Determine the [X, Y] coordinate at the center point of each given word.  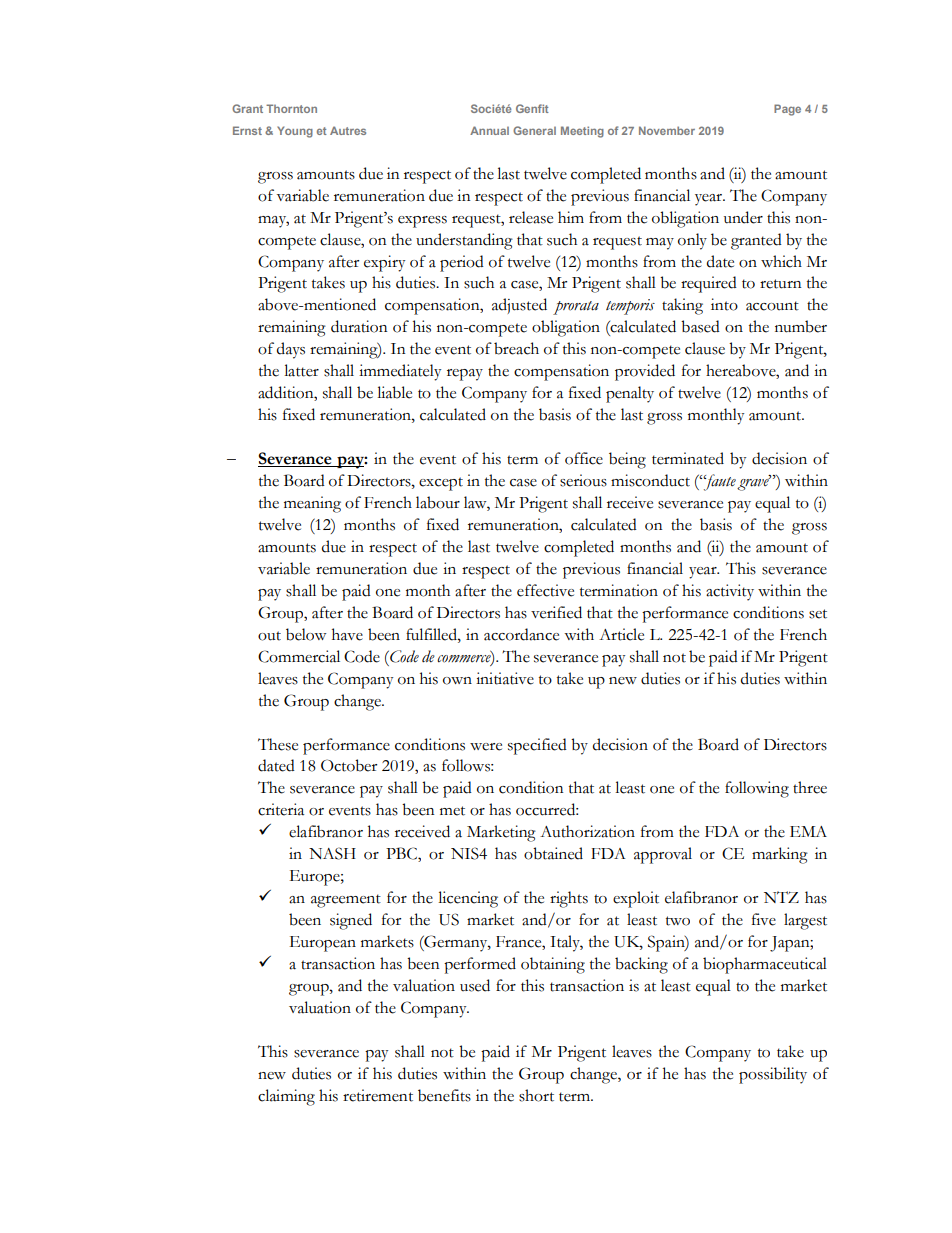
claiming [286, 1097]
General [534, 130]
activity [730, 592]
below [306, 634]
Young [295, 132]
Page [787, 110]
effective [545, 590]
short [536, 1095]
